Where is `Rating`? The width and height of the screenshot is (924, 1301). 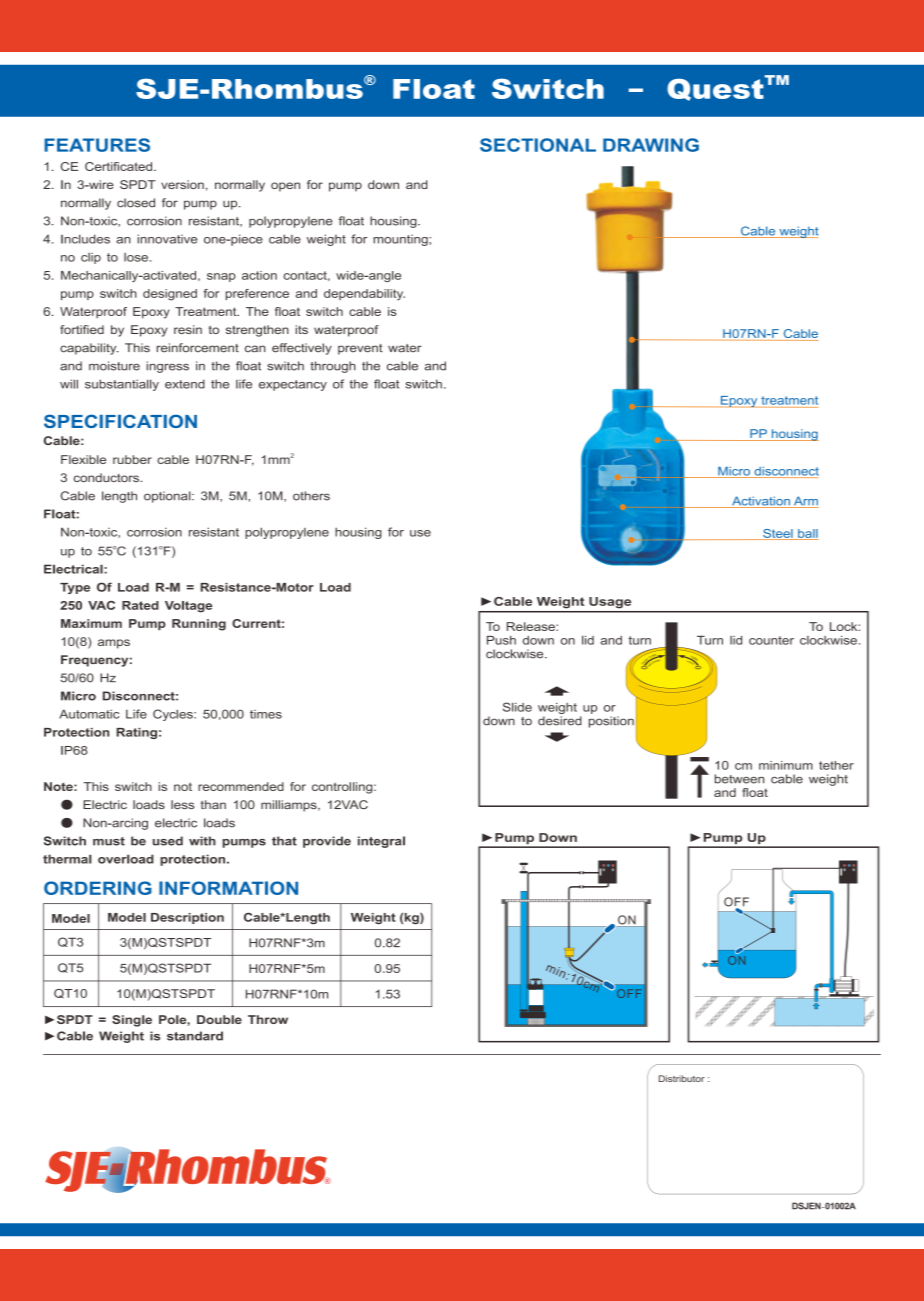
Rating is located at coordinates (136, 733).
